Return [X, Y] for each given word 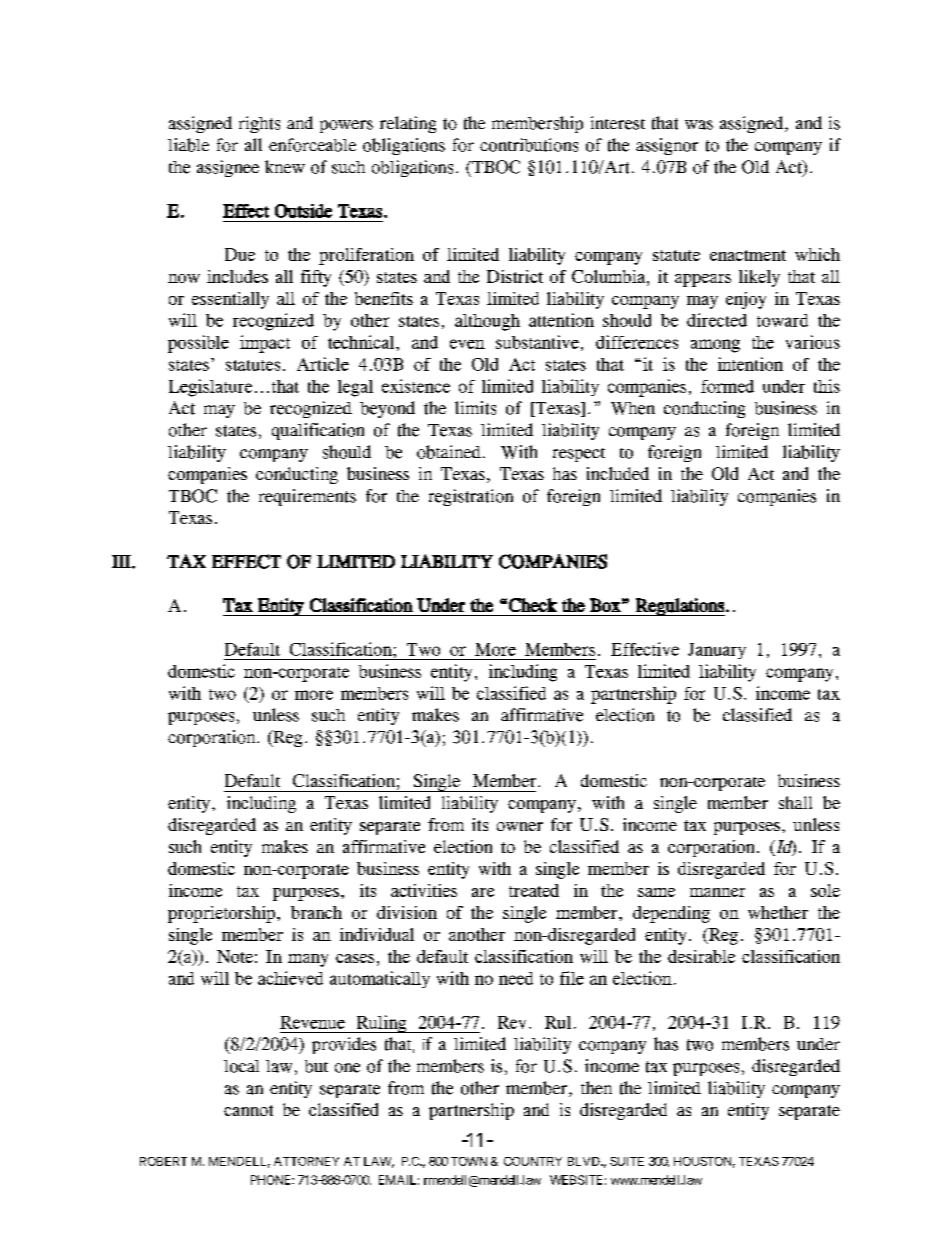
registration [471, 497]
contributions [529, 145]
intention [750, 364]
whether [778, 912]
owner [520, 826]
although [487, 322]
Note [235, 956]
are [483, 892]
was [699, 125]
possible [198, 344]
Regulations [679, 607]
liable [188, 145]
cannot [248, 1110]
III [122, 561]
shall [795, 802]
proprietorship [221, 914]
